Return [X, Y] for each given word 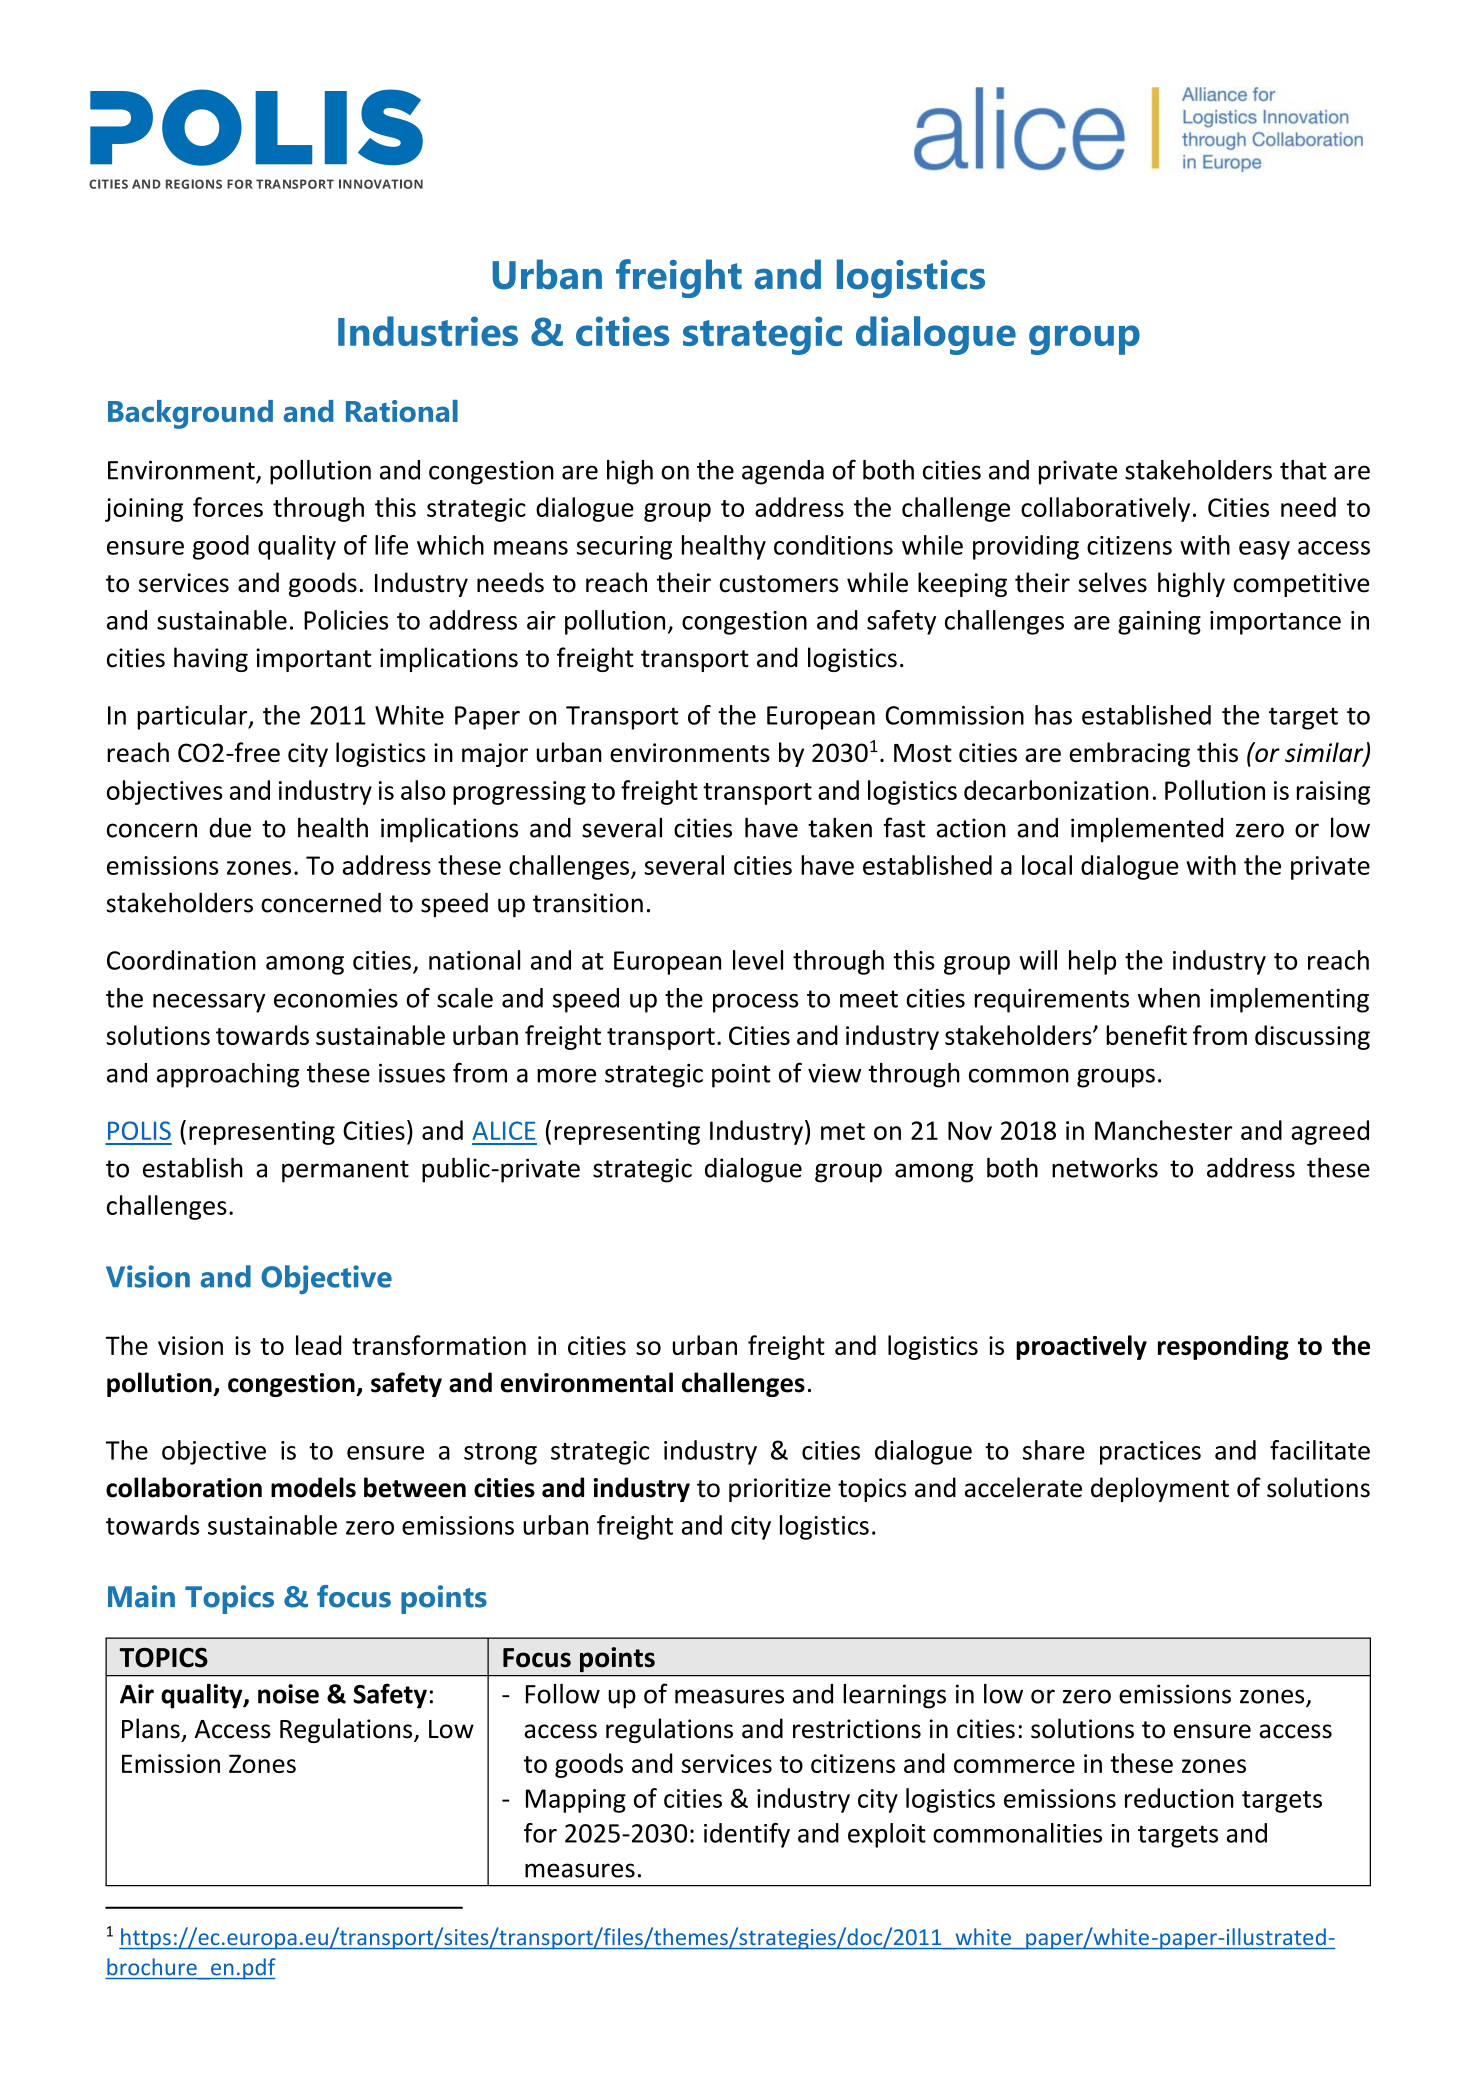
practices [1150, 1453]
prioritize [780, 1490]
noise [288, 1694]
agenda [783, 472]
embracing [1129, 754]
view [834, 1073]
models [313, 1487]
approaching [228, 1075]
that [1303, 470]
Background [190, 414]
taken [840, 827]
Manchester [1164, 1130]
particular [193, 717]
